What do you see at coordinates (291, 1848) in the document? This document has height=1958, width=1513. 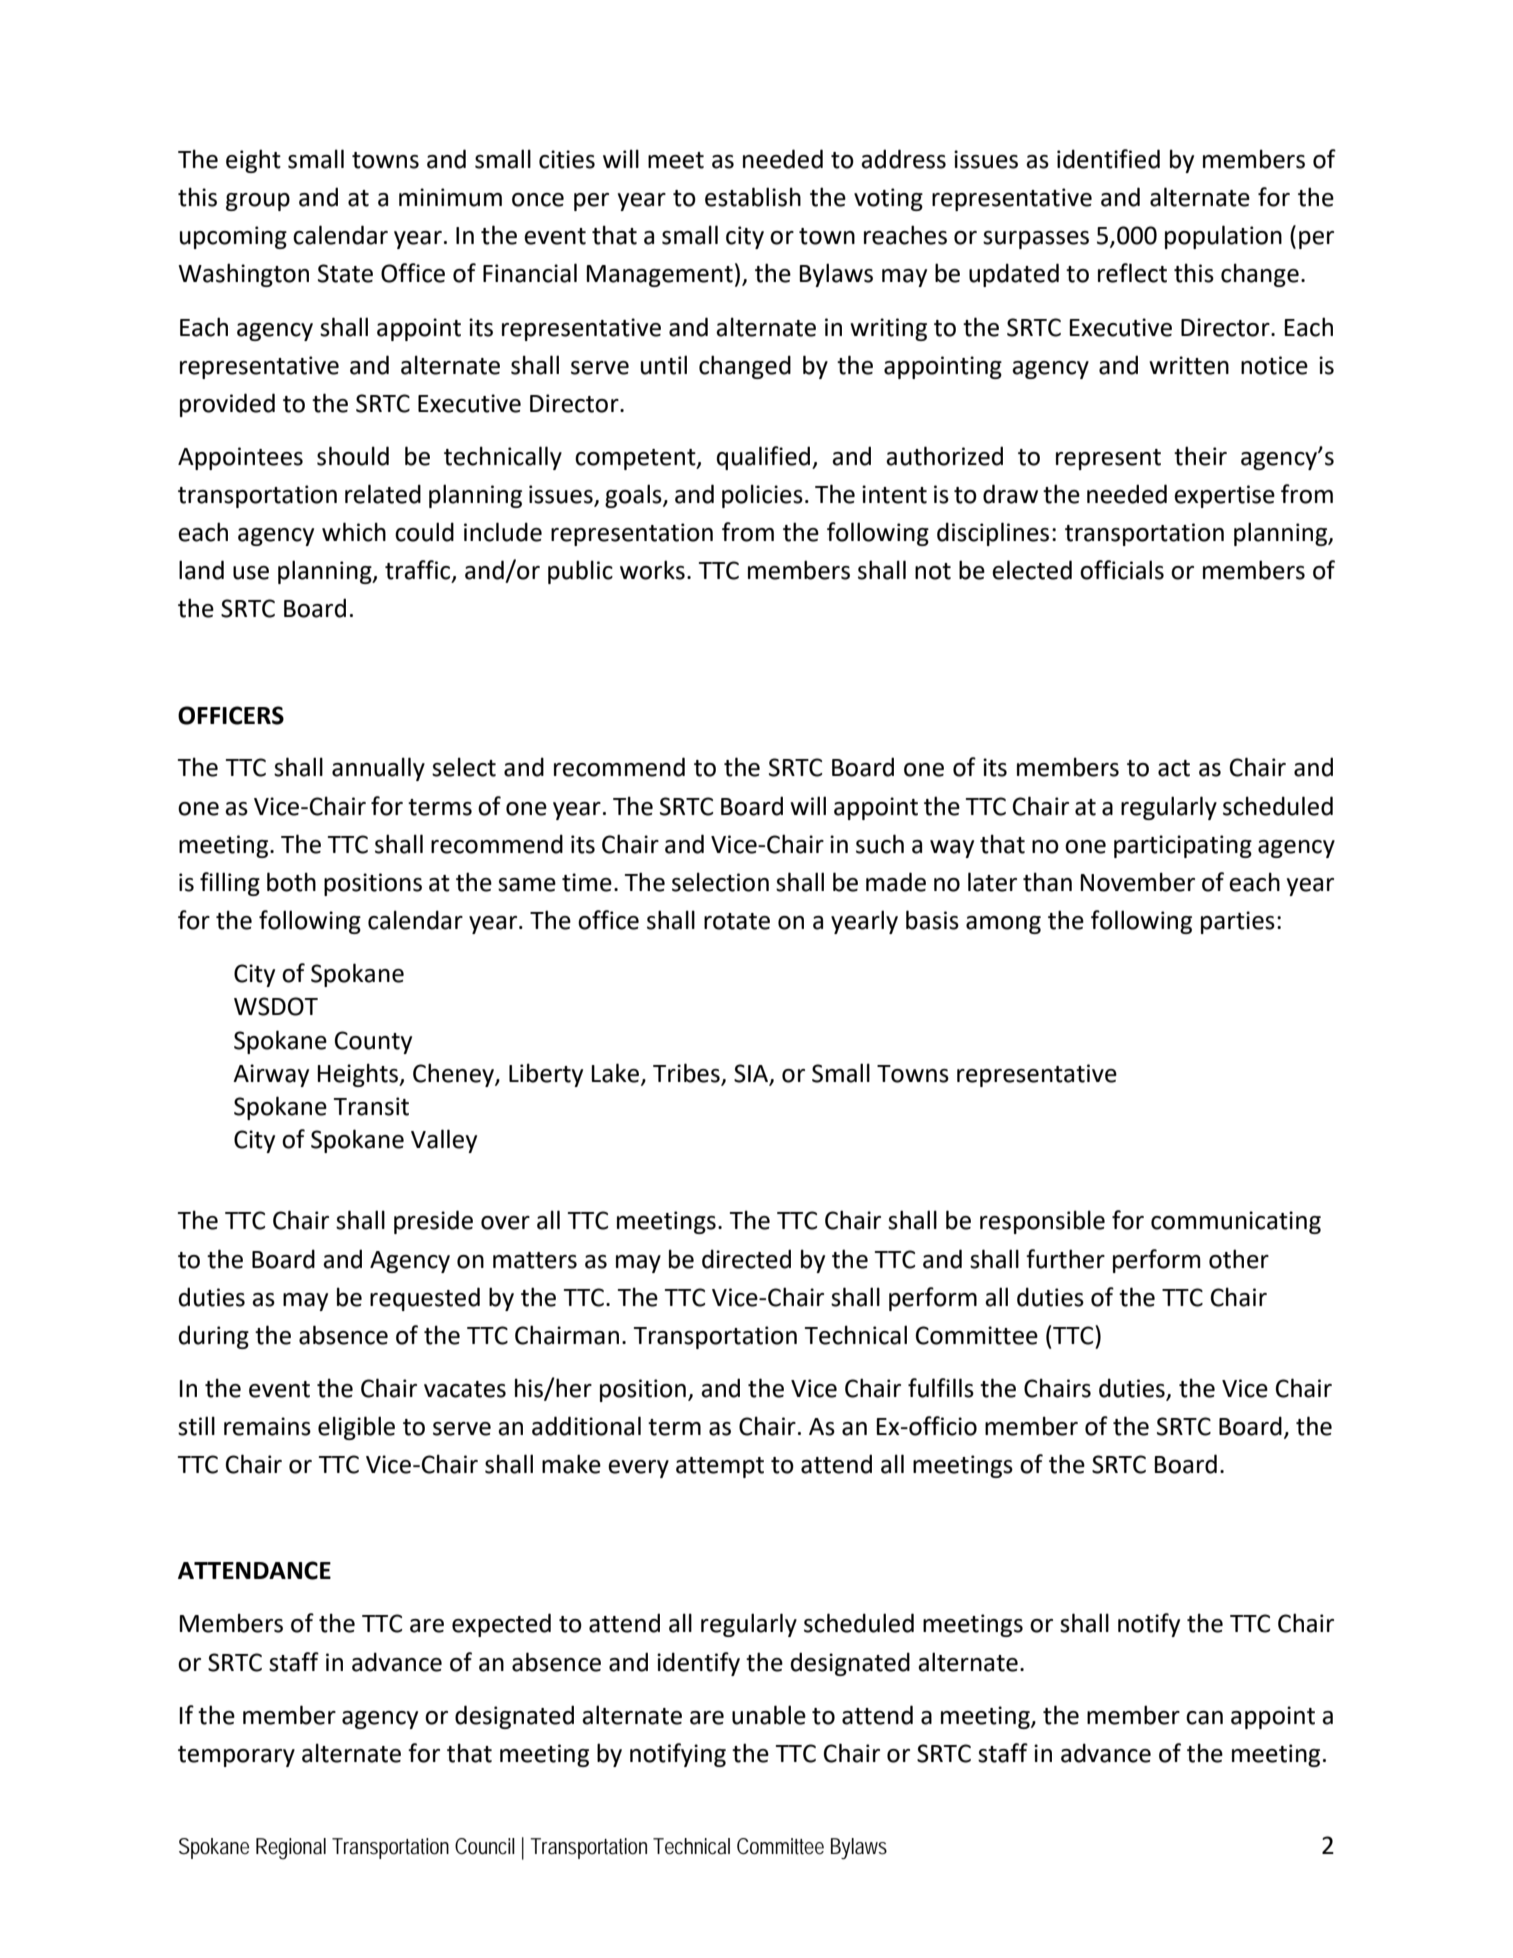 I see `Regional` at bounding box center [291, 1848].
